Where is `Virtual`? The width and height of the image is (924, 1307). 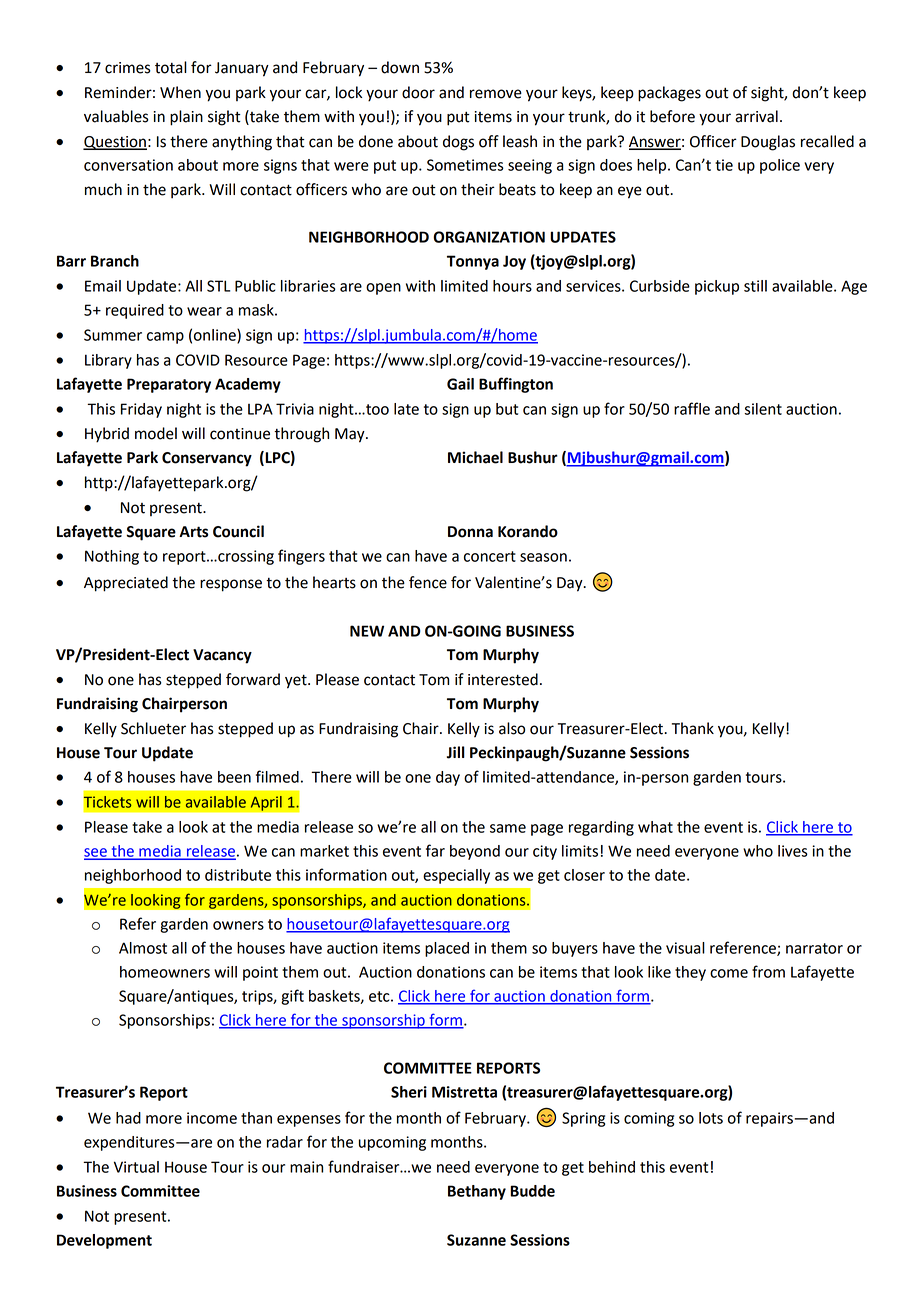
Virtual is located at coordinates (136, 1167).
